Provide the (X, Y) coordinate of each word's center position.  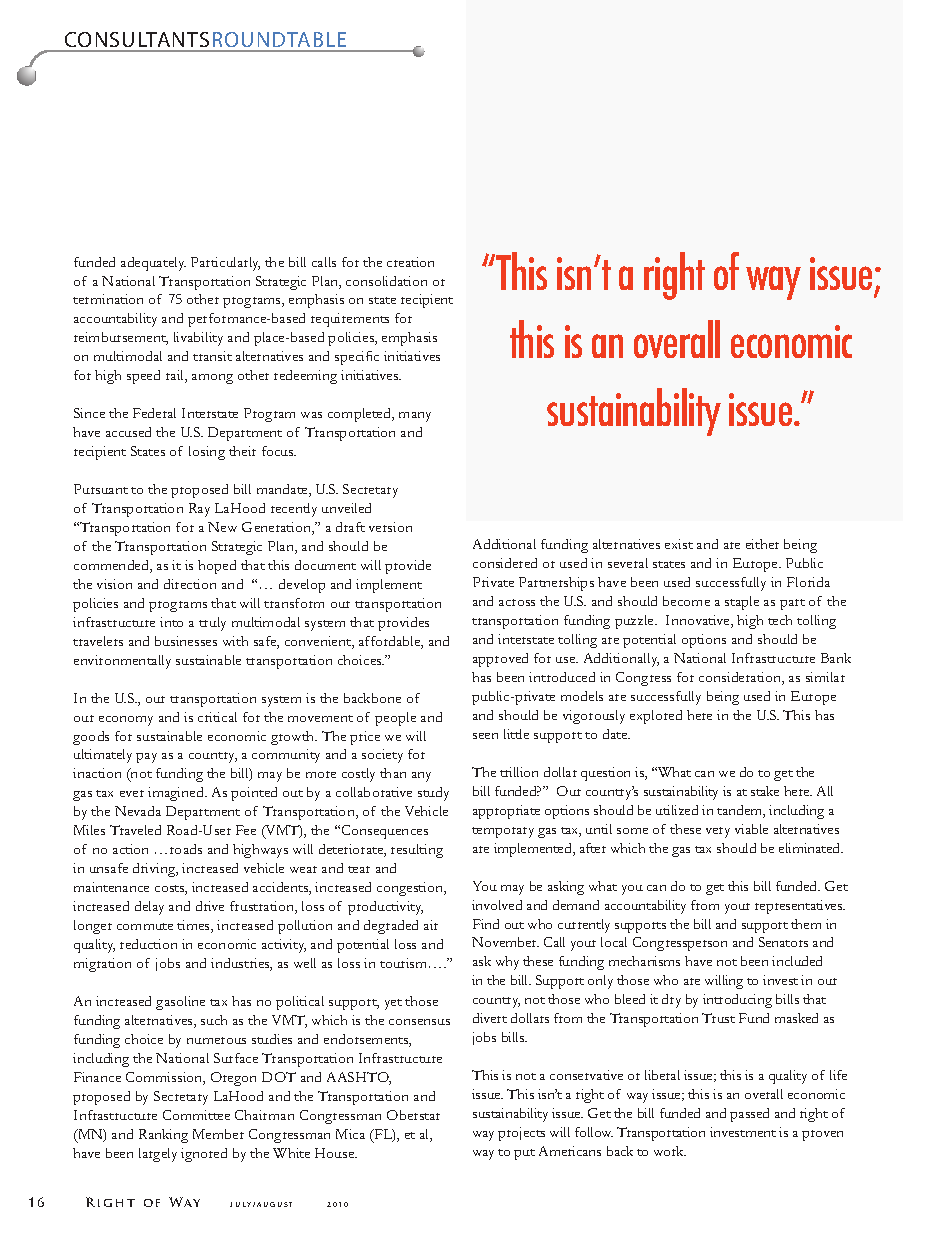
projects (521, 1134)
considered (505, 563)
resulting (417, 851)
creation (410, 262)
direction (190, 584)
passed (749, 1115)
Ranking (163, 1136)
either (762, 544)
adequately (153, 264)
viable (751, 829)
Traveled (135, 830)
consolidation (386, 281)
